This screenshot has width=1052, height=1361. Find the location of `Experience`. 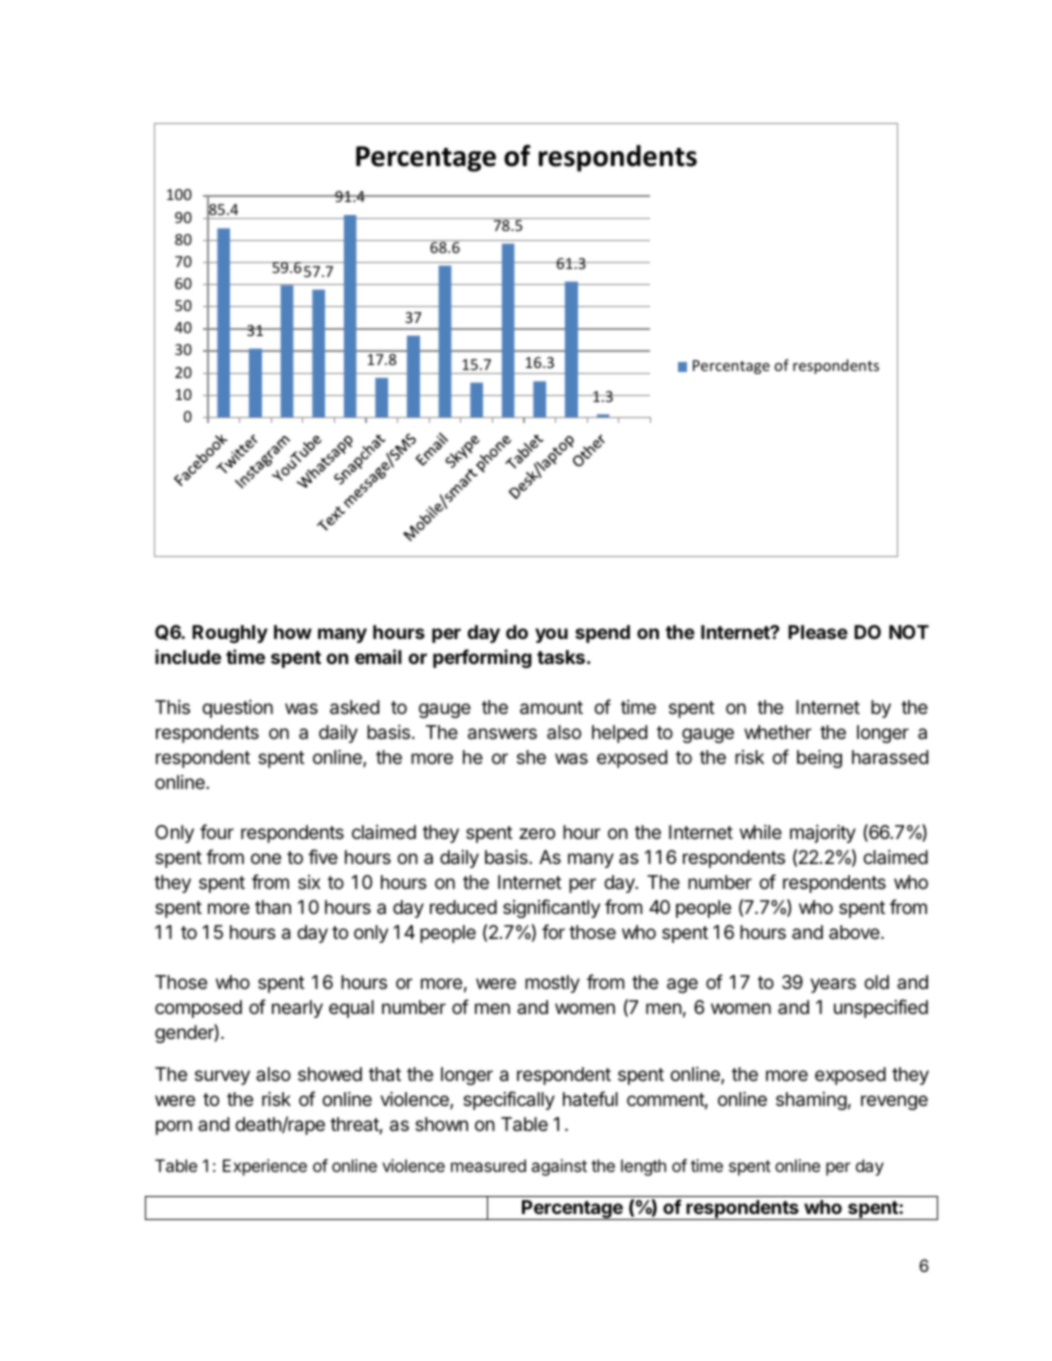

Experience is located at coordinates (265, 1167).
